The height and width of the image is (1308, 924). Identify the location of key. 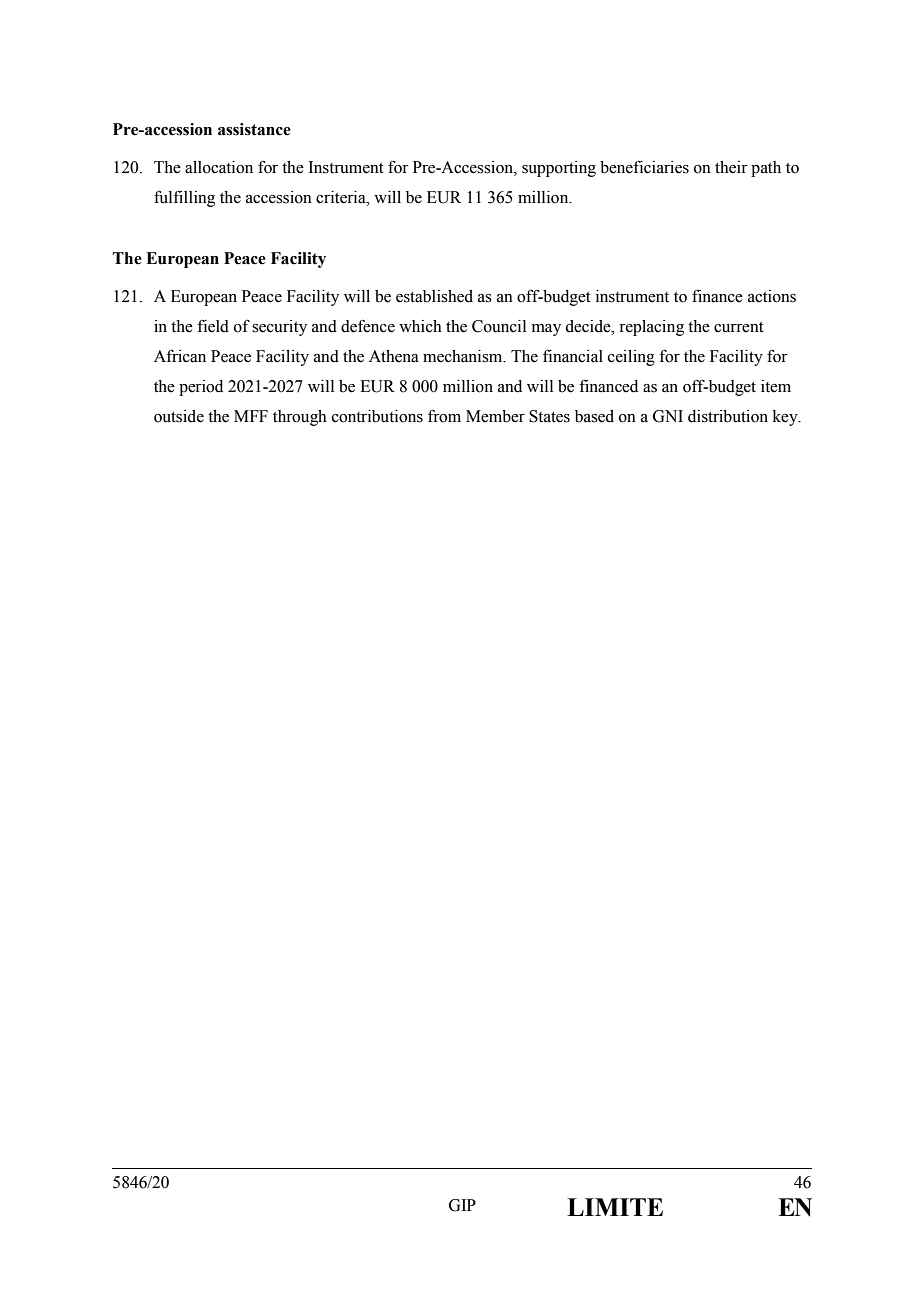
(786, 418).
